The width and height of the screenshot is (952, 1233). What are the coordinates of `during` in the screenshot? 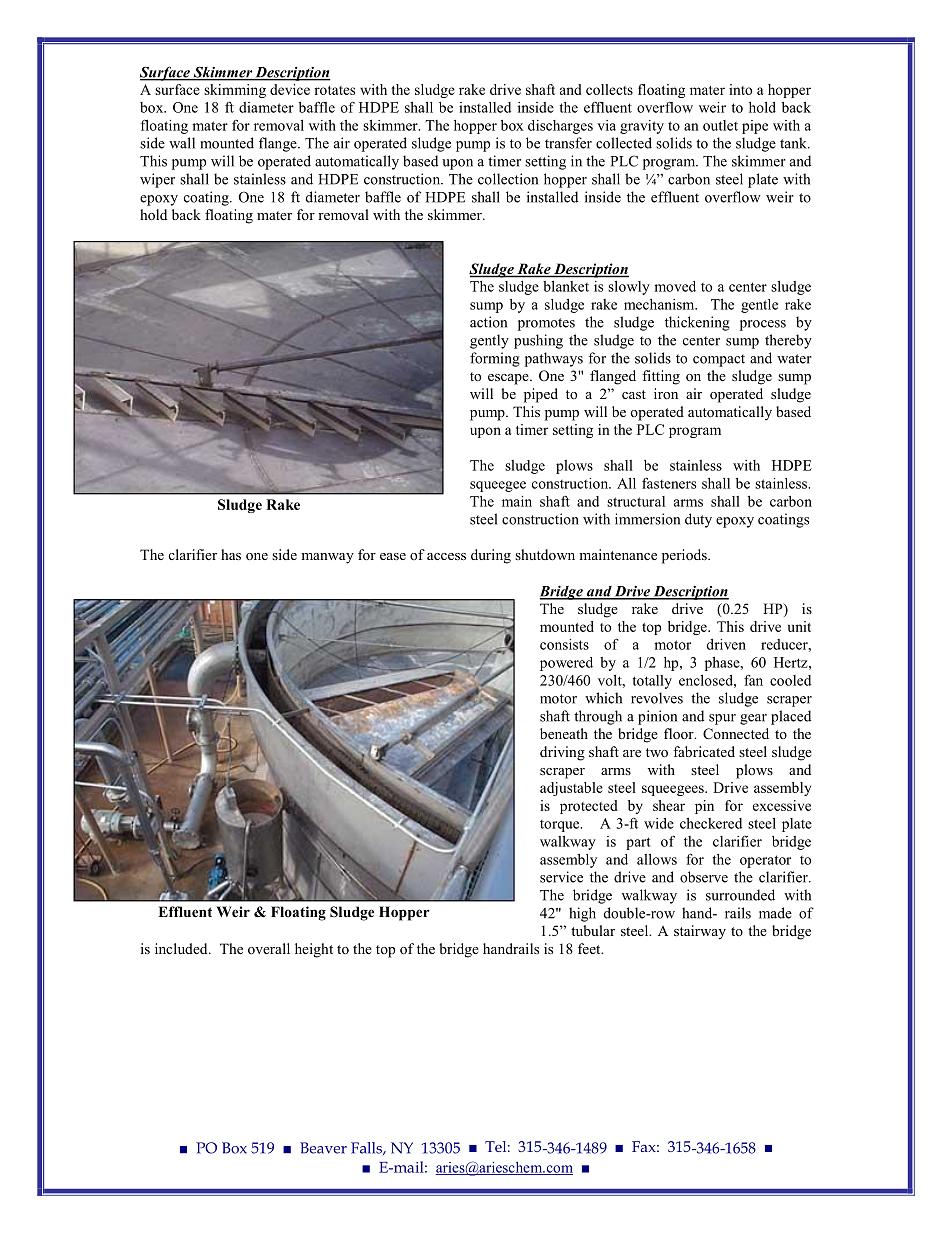 It's located at (491, 556).
